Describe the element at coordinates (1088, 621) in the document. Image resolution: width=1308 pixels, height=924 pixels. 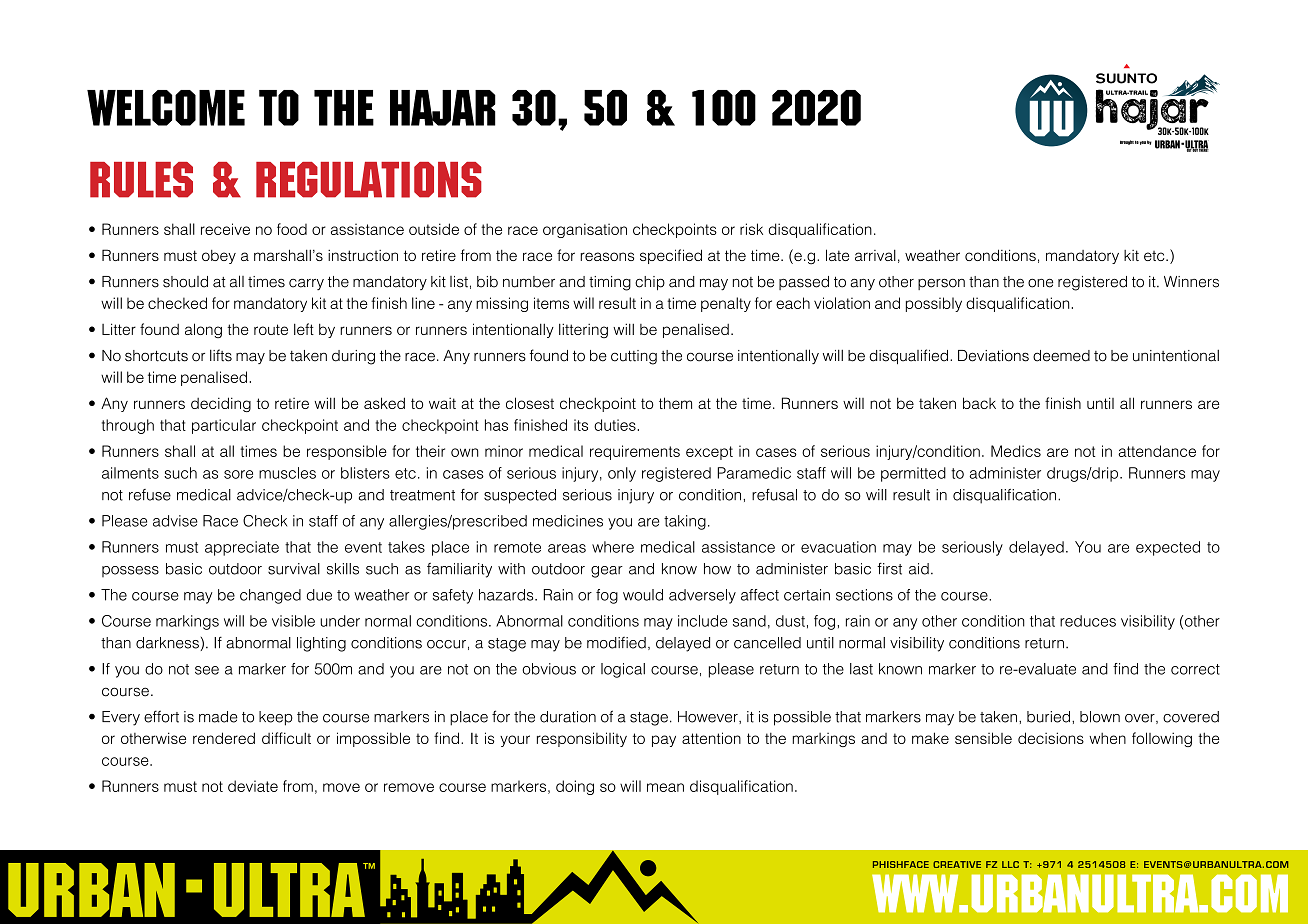
I see `reduces` at that location.
